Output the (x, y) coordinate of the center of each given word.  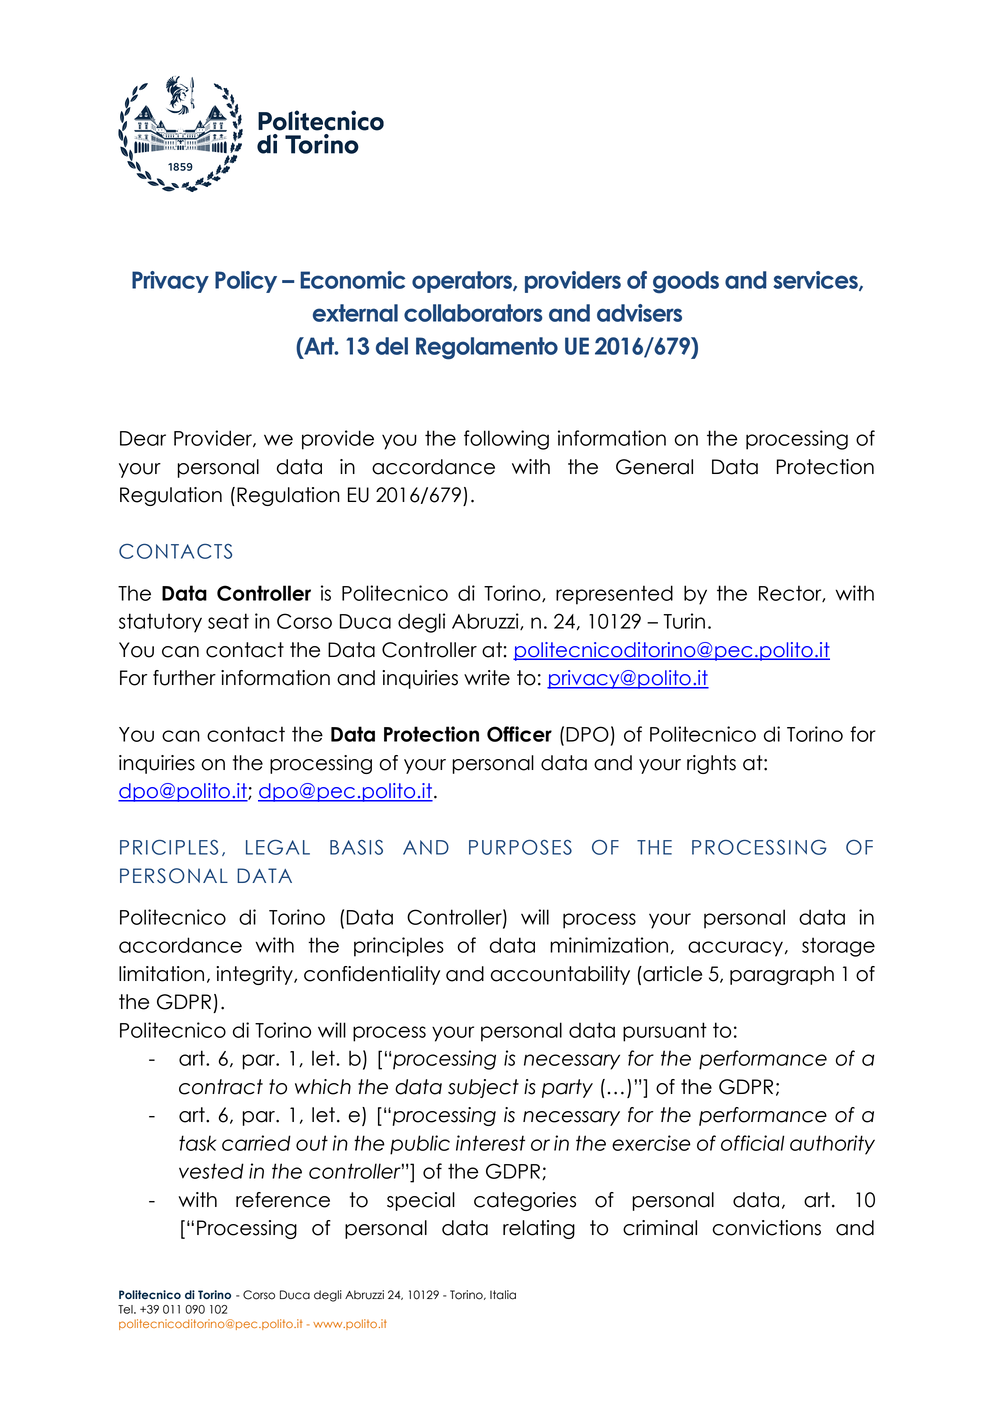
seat (228, 621)
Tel (126, 1309)
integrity (255, 975)
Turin (684, 621)
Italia (503, 1295)
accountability (560, 975)
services (816, 281)
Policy (246, 282)
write (487, 678)
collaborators (473, 313)
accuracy (735, 949)
